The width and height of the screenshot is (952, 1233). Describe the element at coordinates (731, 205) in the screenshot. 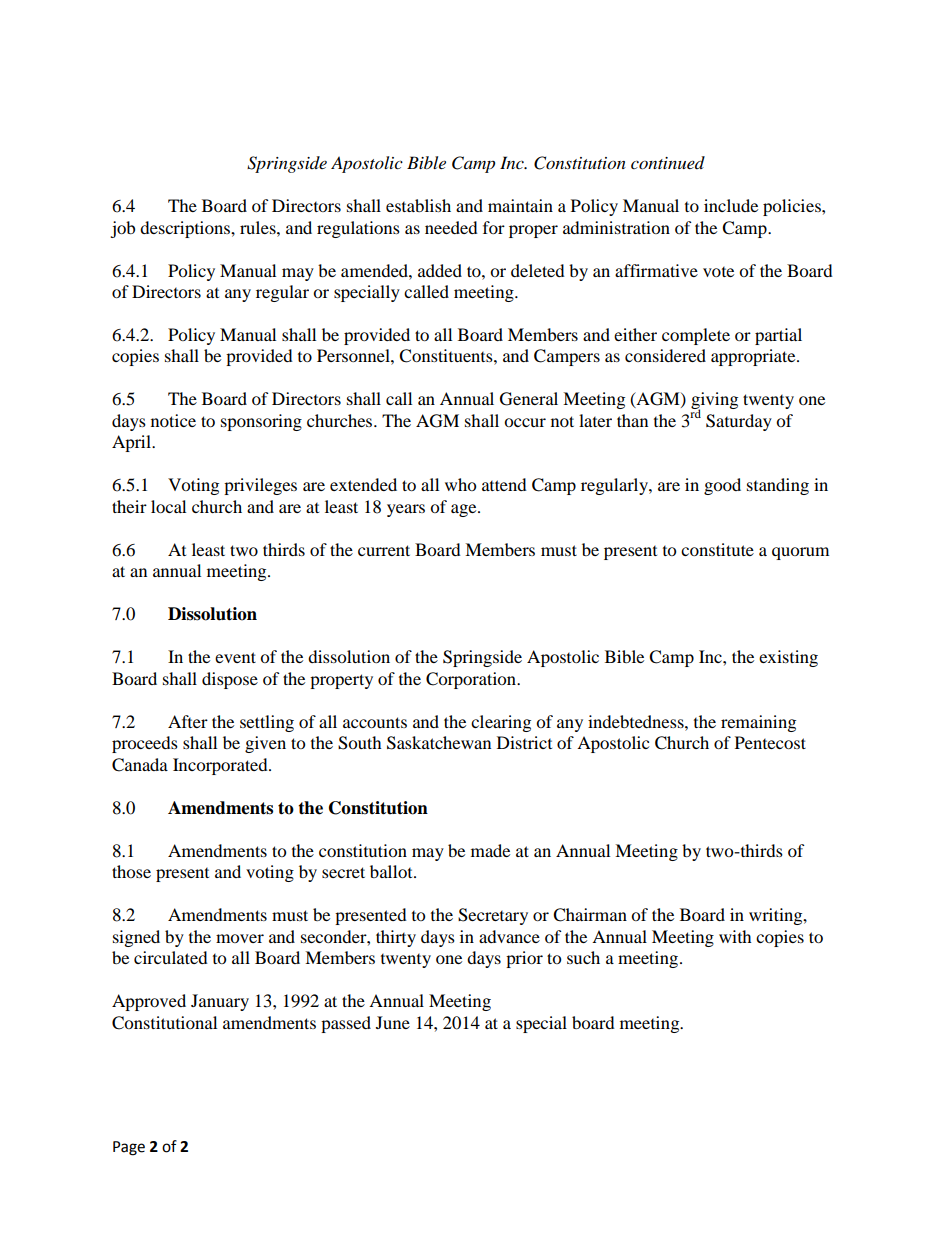

I see `include` at that location.
